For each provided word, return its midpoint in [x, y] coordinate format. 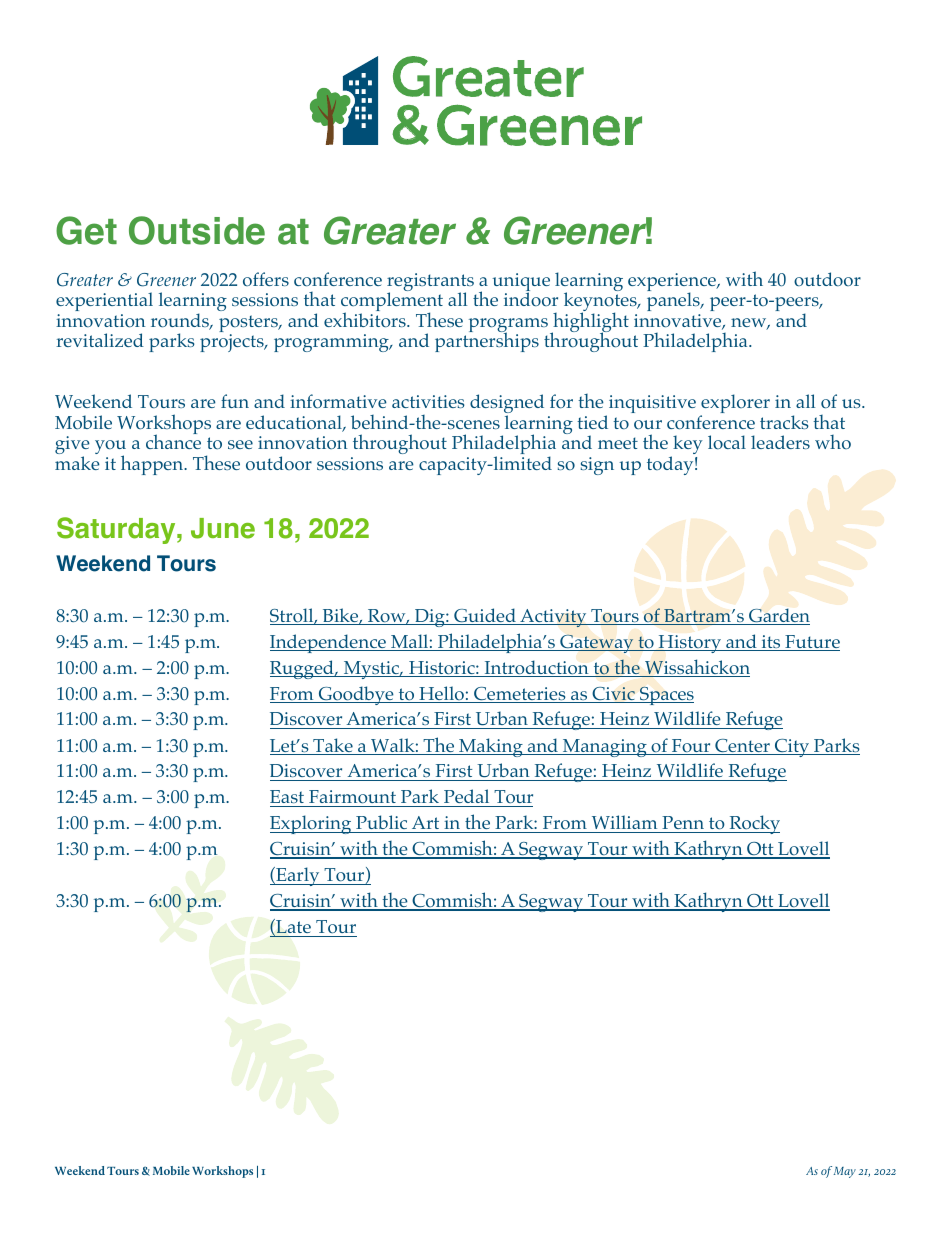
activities [428, 401]
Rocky [753, 824]
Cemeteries [520, 695]
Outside [197, 230]
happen [153, 465]
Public [382, 824]
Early [298, 876]
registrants [430, 283]
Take [333, 746]
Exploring [312, 824]
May [844, 1172]
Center [742, 747]
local [727, 442]
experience [673, 283]
